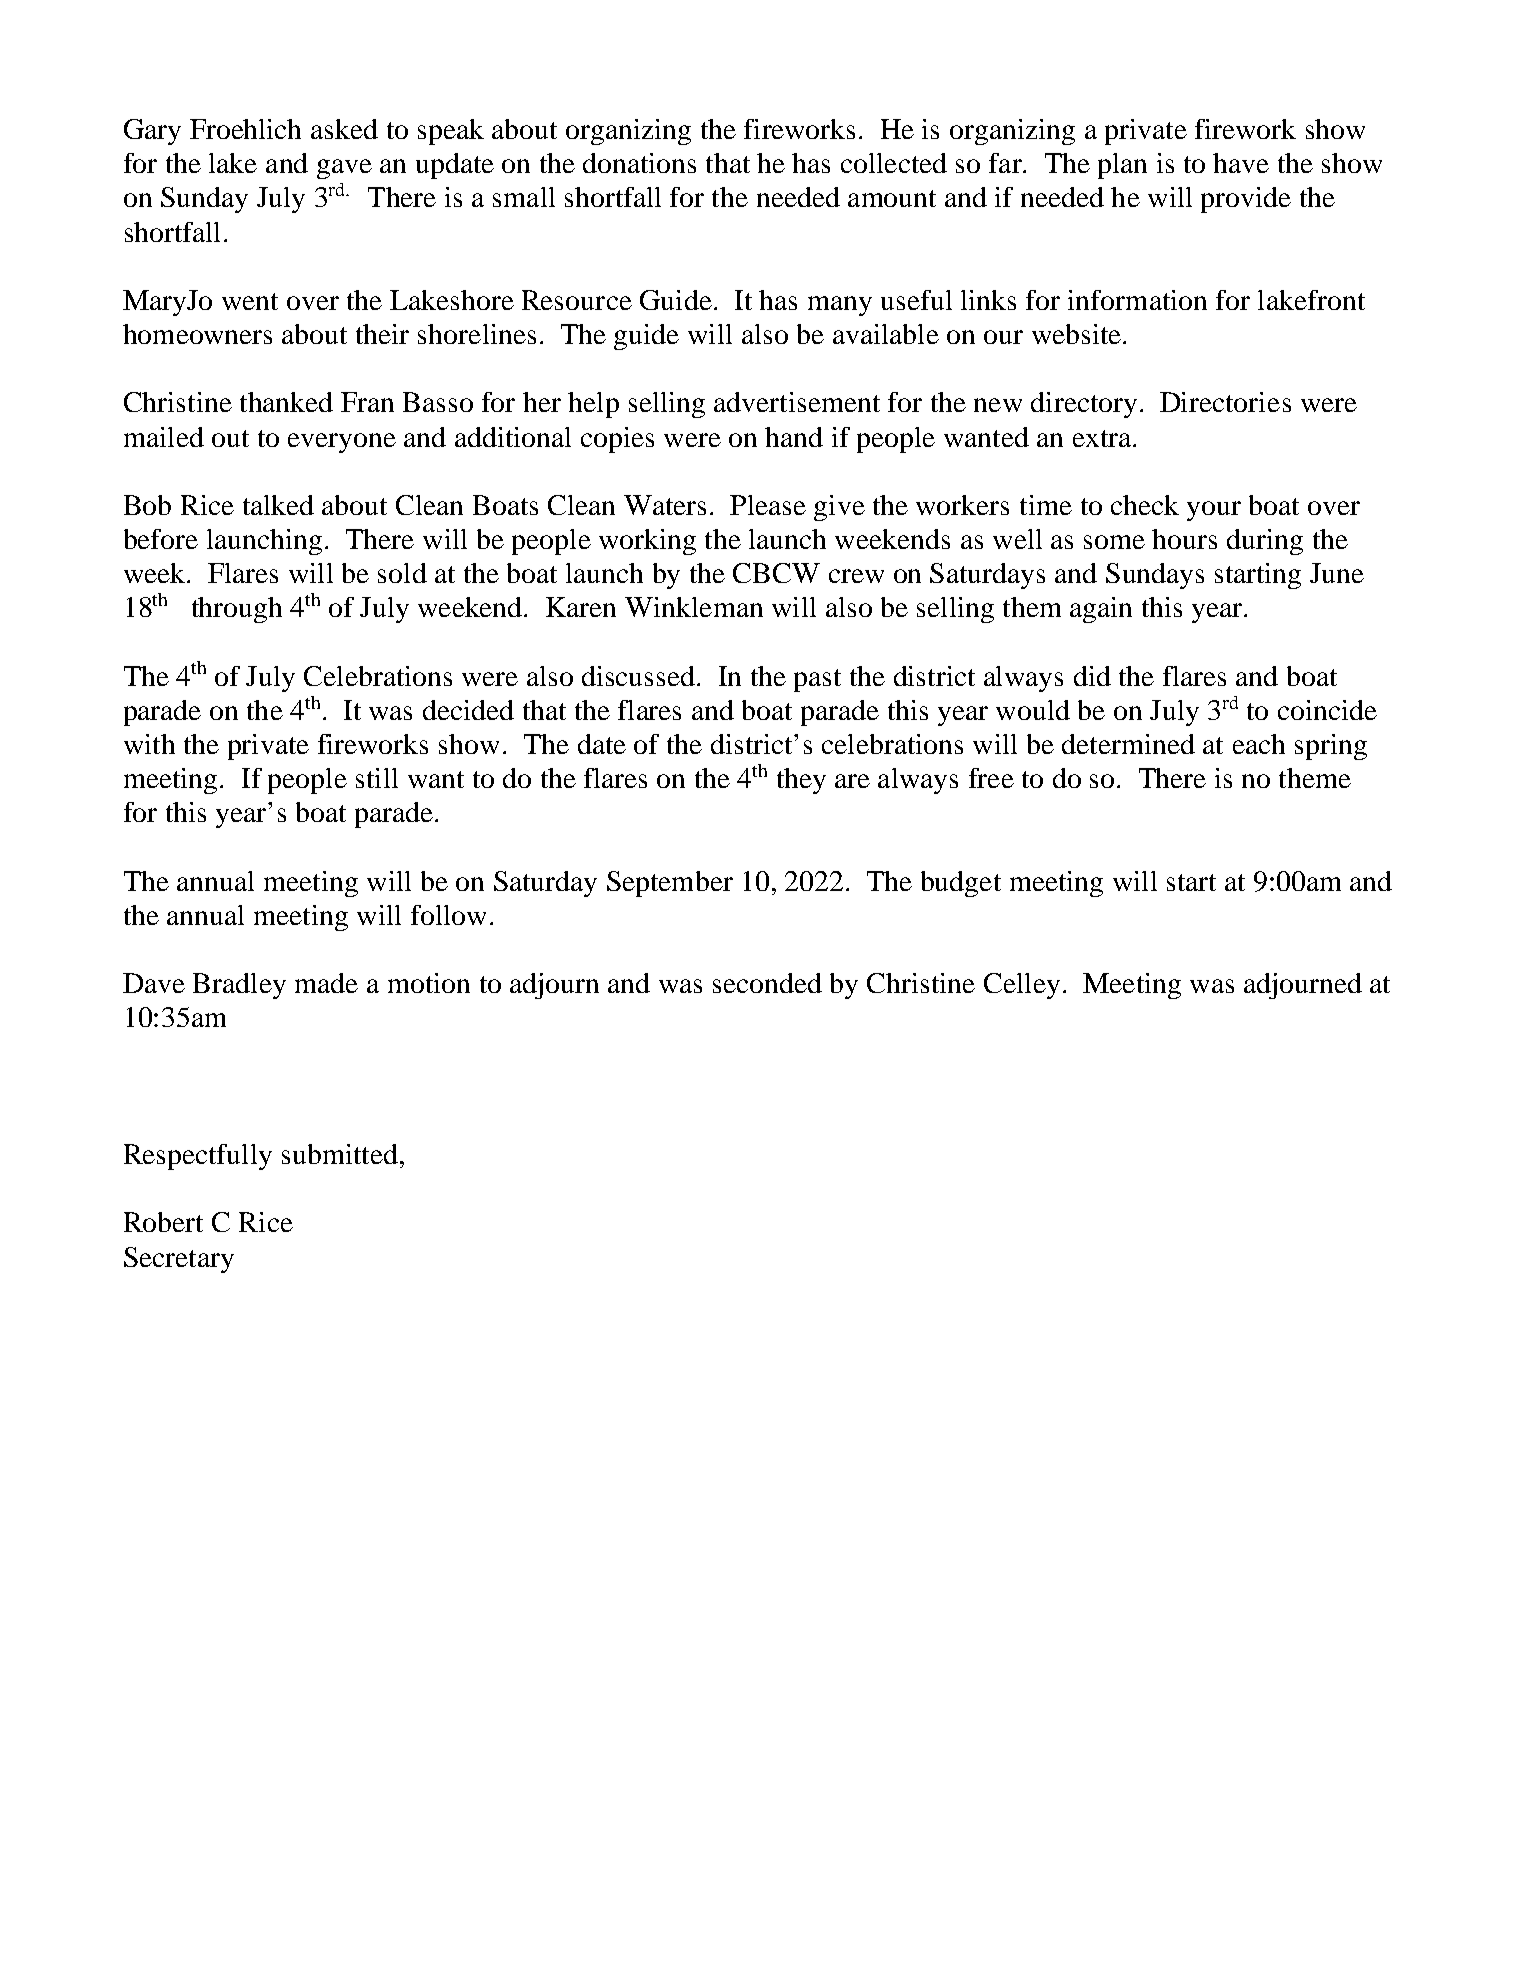 Image resolution: width=1516 pixels, height=1961 pixels. Describe the element at coordinates (670, 884) in the page. I see `September` at that location.
